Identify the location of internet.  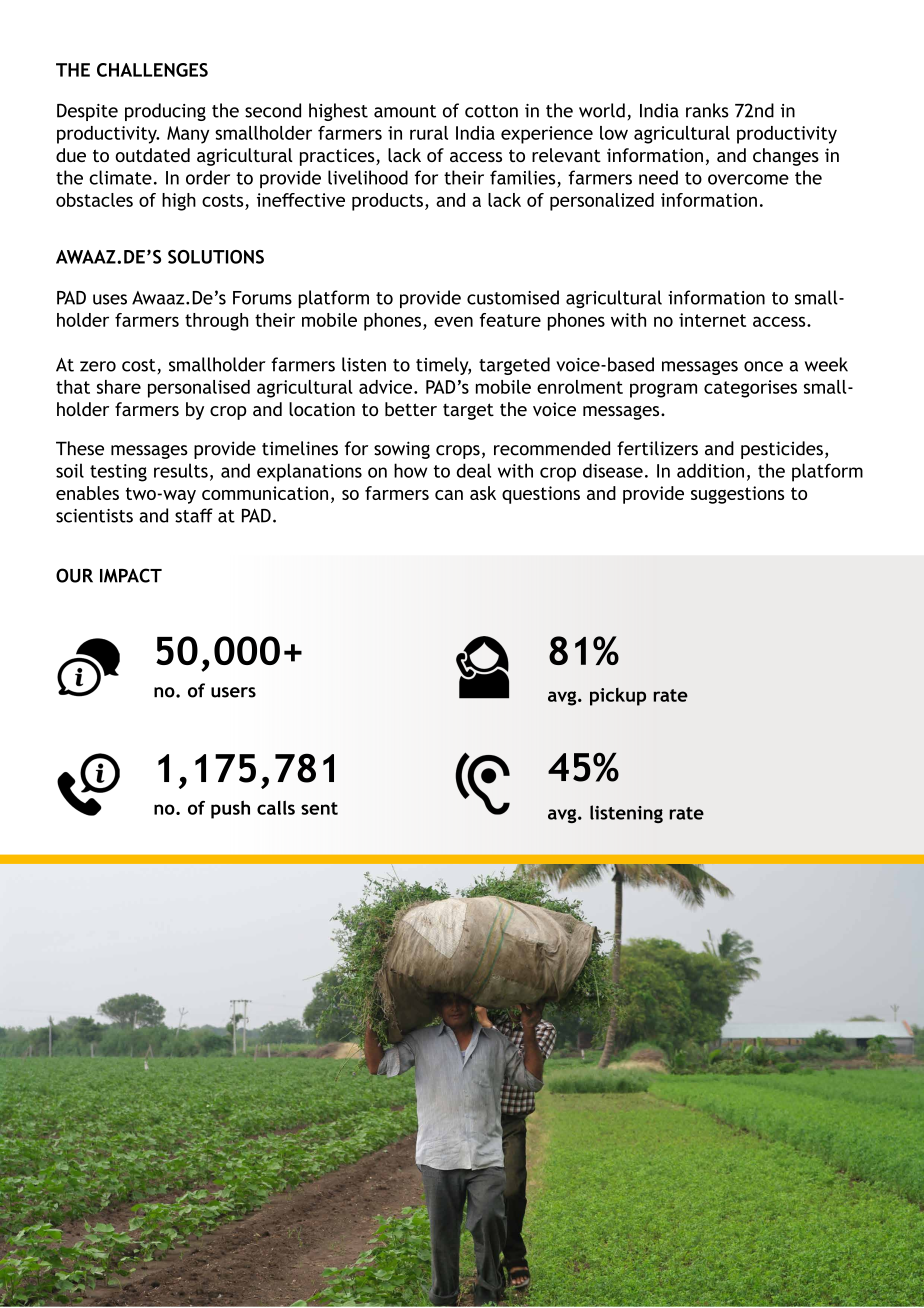
(712, 320).
